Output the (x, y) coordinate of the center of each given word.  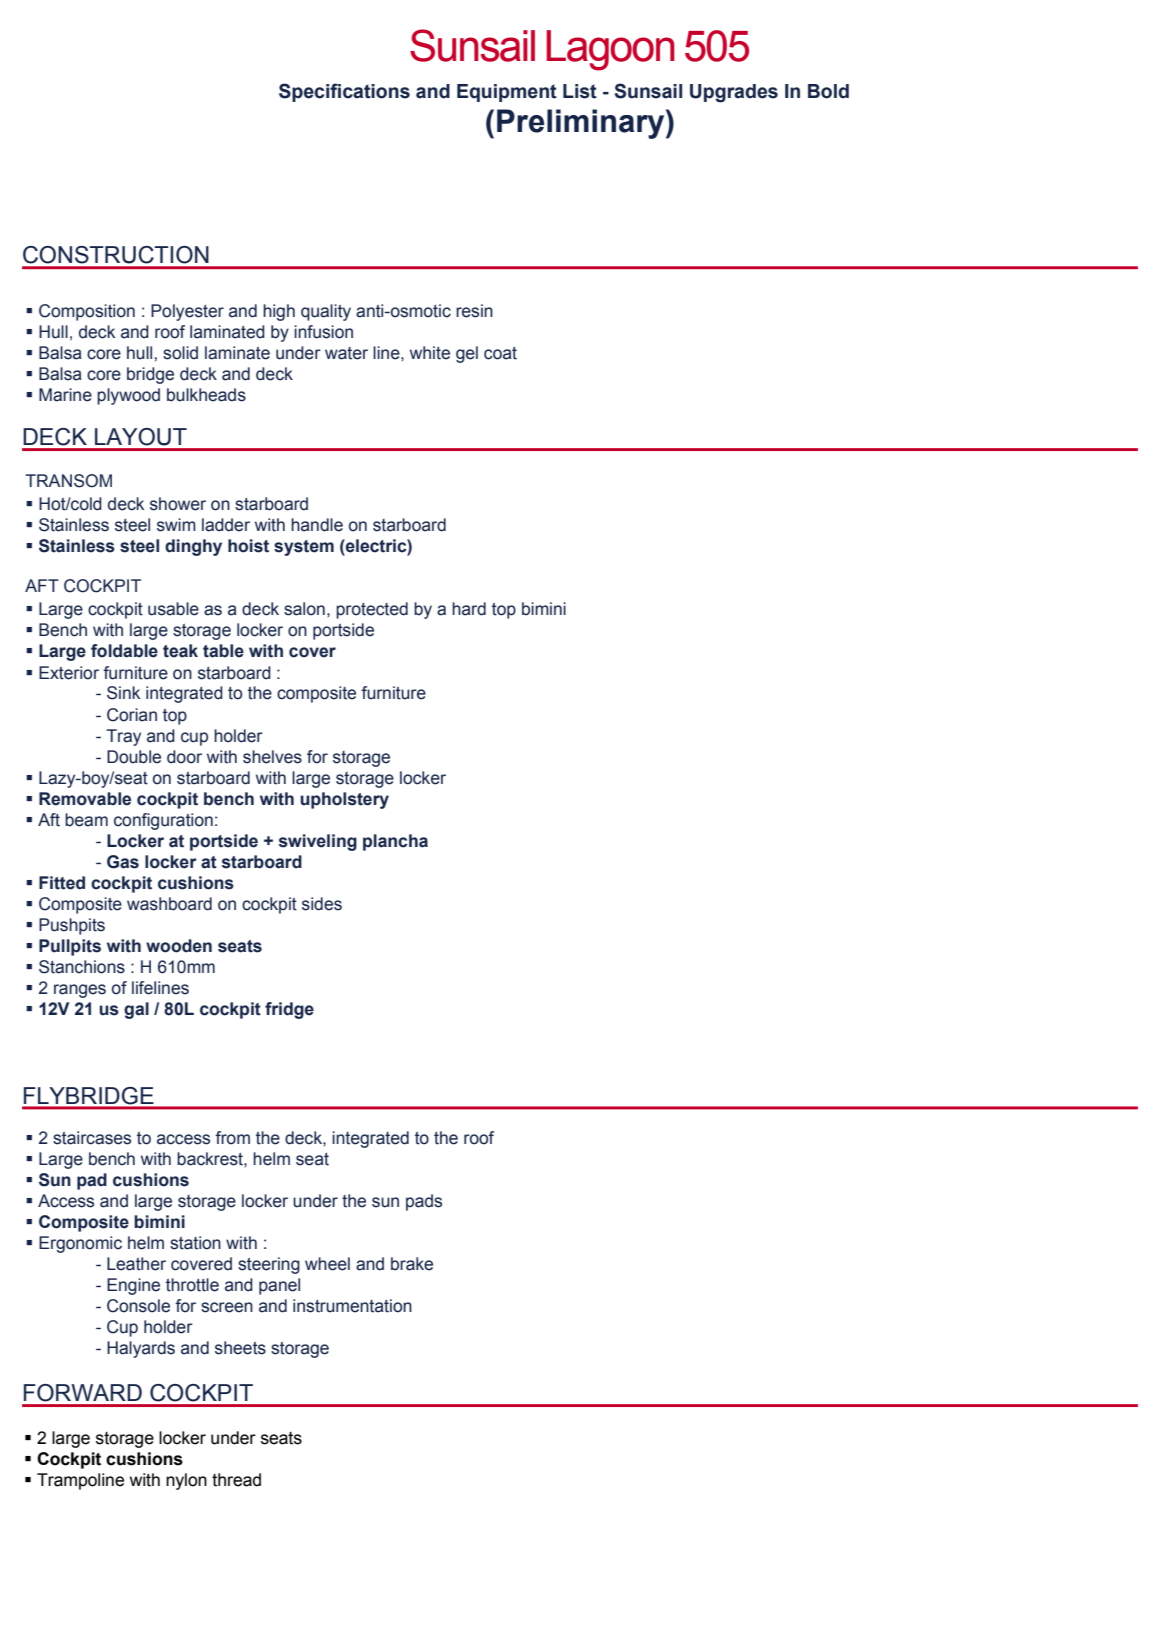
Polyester (187, 312)
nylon (186, 1481)
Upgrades (734, 93)
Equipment (507, 93)
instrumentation (352, 1306)
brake (412, 1264)
